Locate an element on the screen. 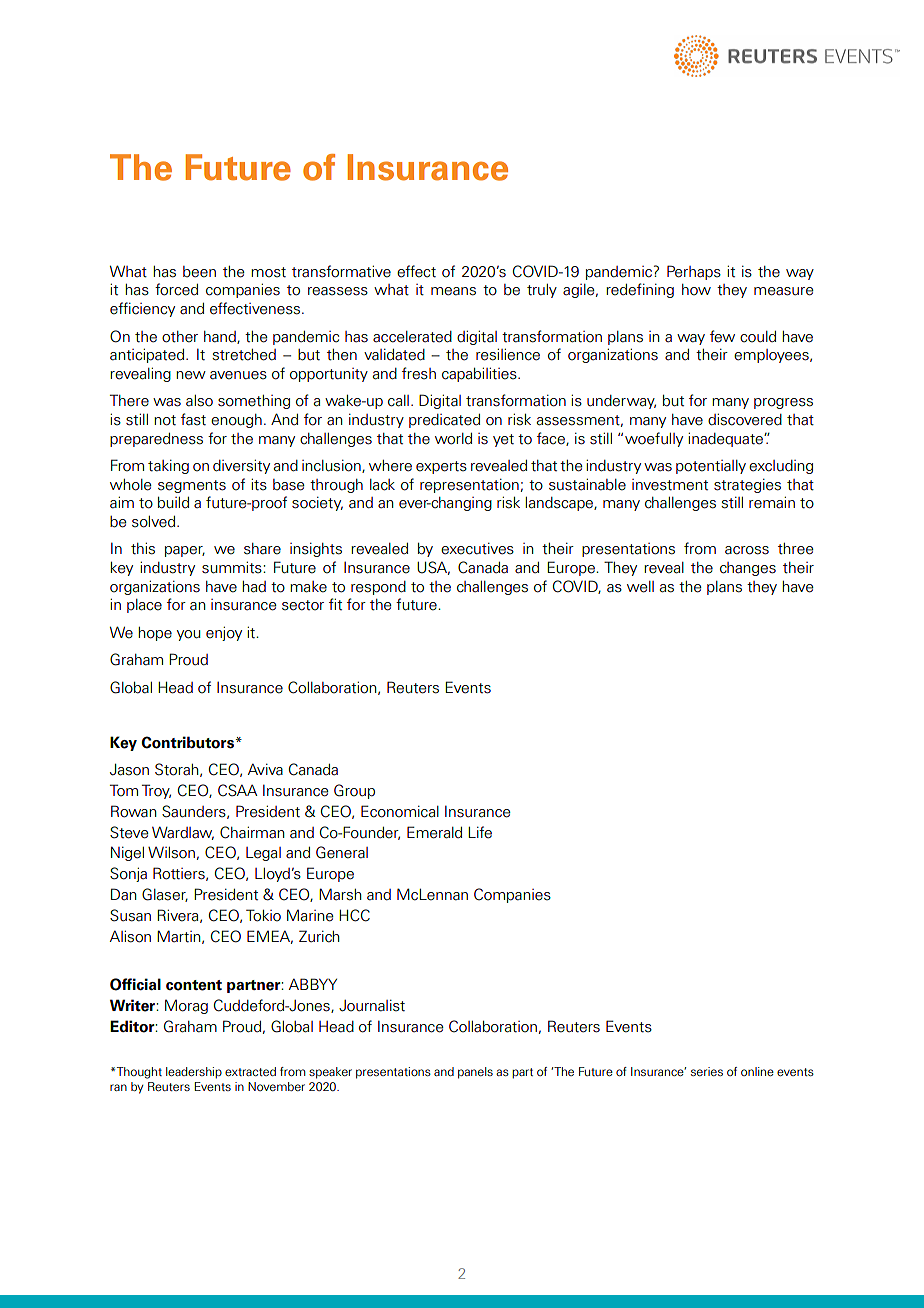  how is located at coordinates (696, 290).
